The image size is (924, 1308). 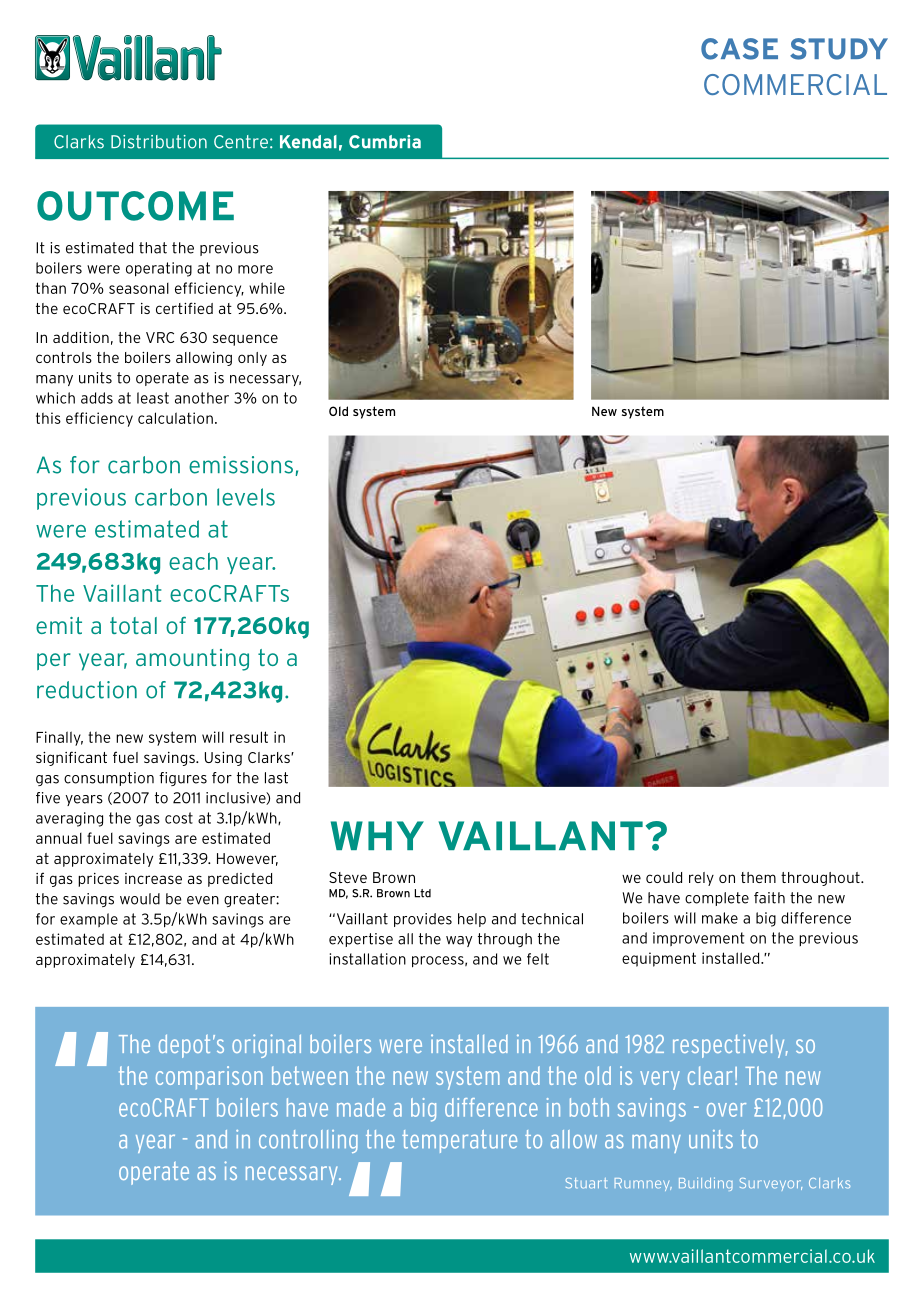 What do you see at coordinates (739, 49) in the document?
I see `CASE` at bounding box center [739, 49].
